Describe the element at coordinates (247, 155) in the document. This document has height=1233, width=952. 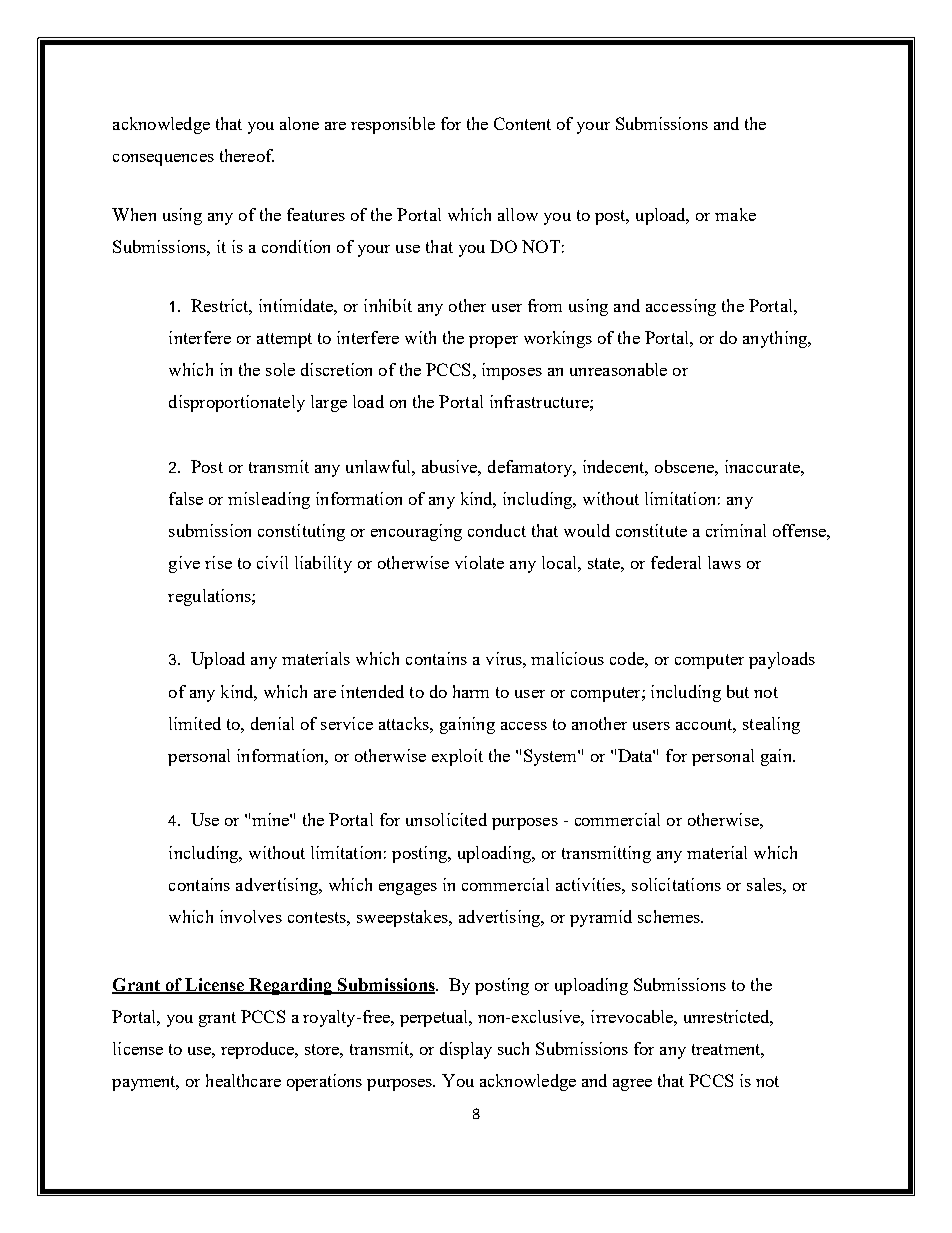
I see `thereof` at that location.
